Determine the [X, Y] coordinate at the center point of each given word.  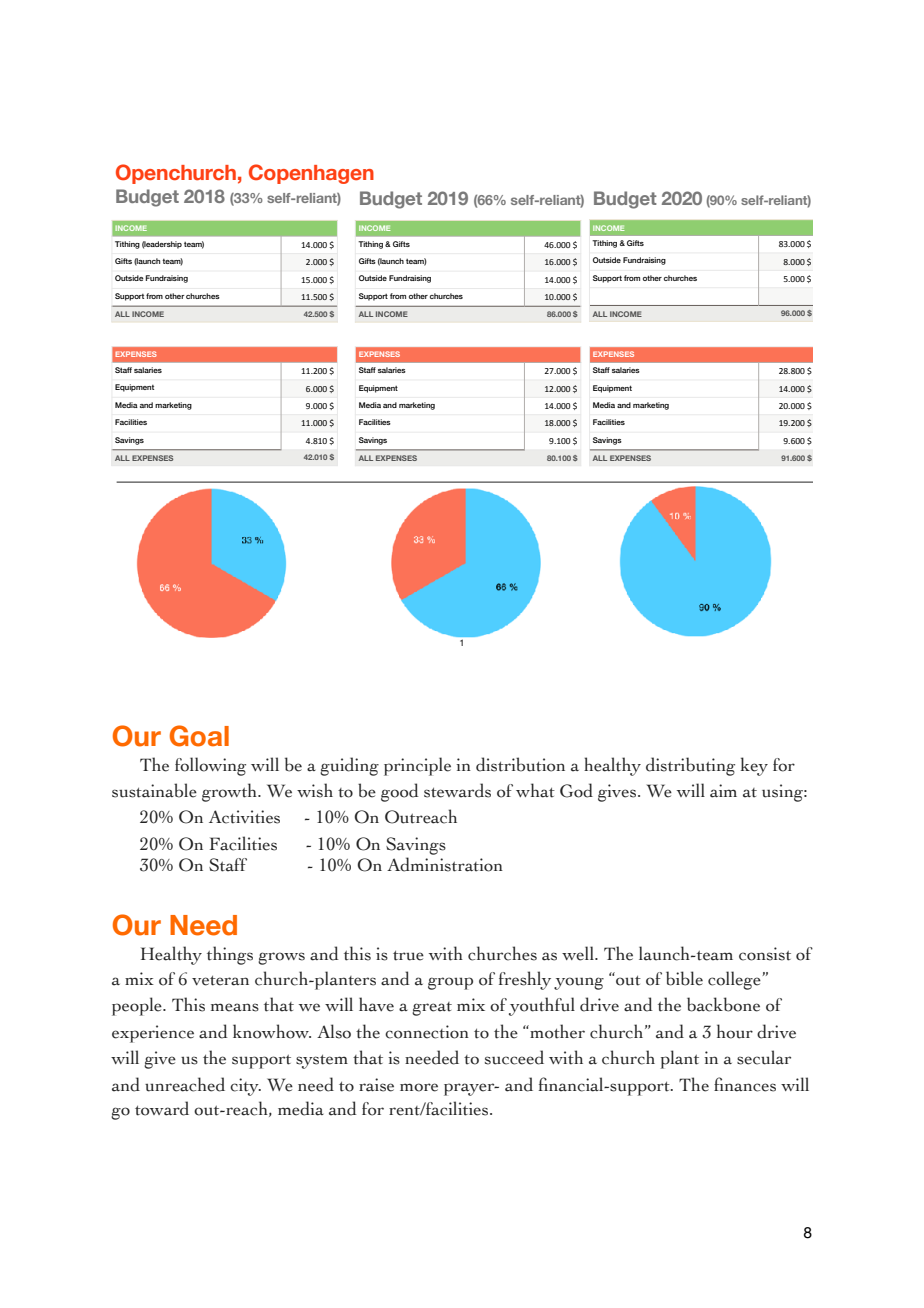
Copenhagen [311, 174]
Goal [199, 736]
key [754, 766]
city [245, 1087]
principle [417, 766]
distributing [690, 766]
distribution [520, 764]
